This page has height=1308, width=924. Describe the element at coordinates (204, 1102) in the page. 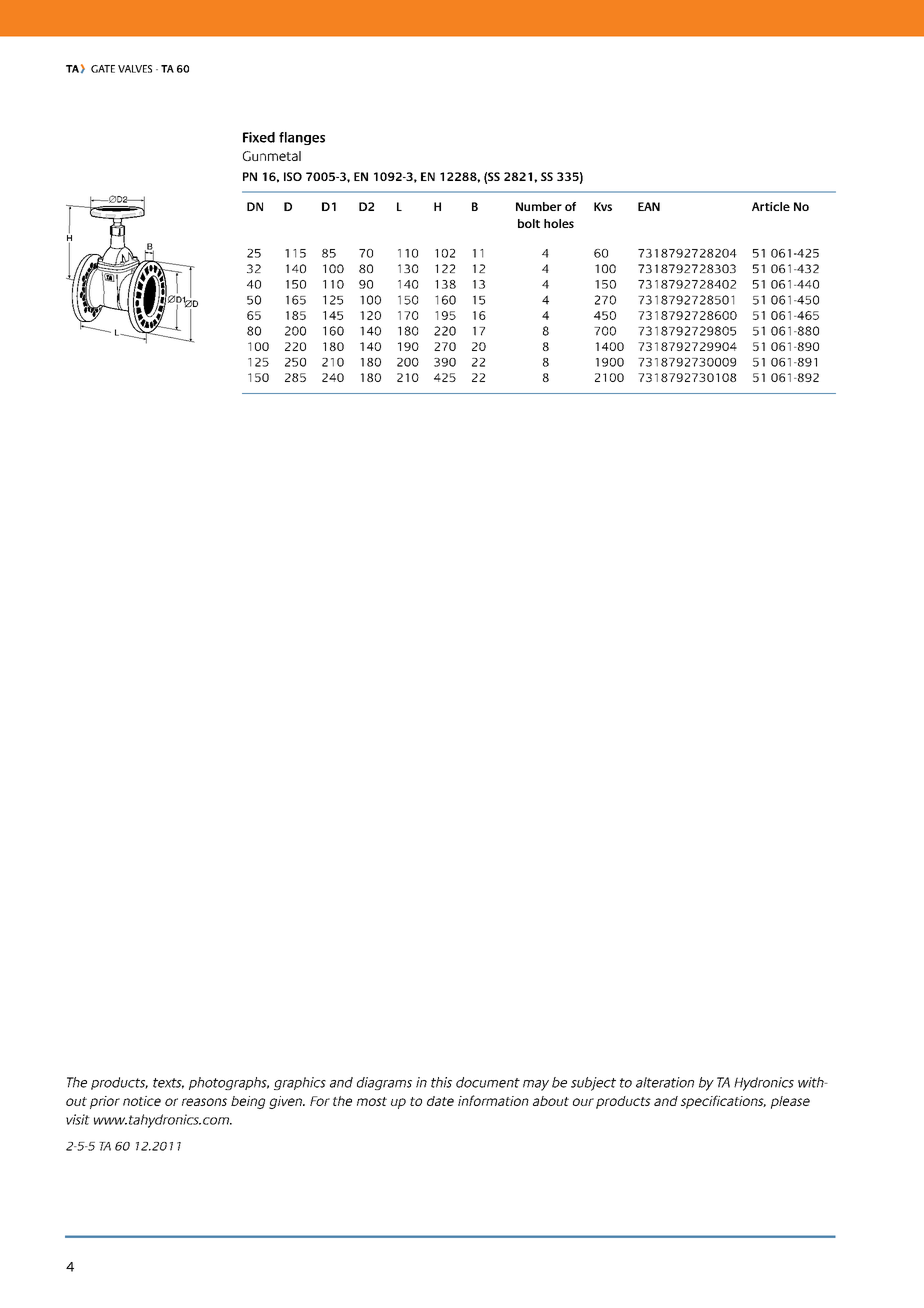

I see `reasons` at that location.
